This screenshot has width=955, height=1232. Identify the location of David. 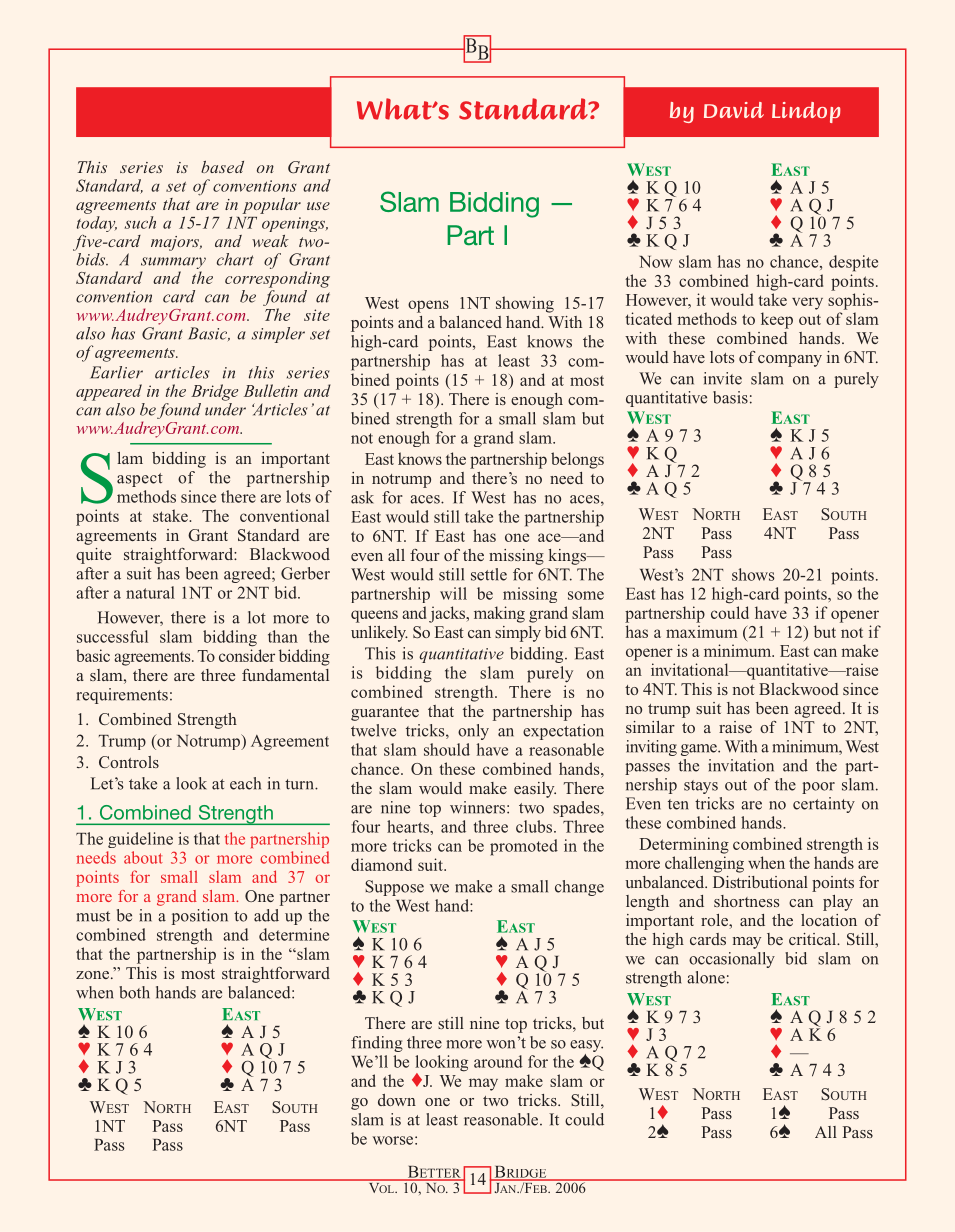
(734, 110).
